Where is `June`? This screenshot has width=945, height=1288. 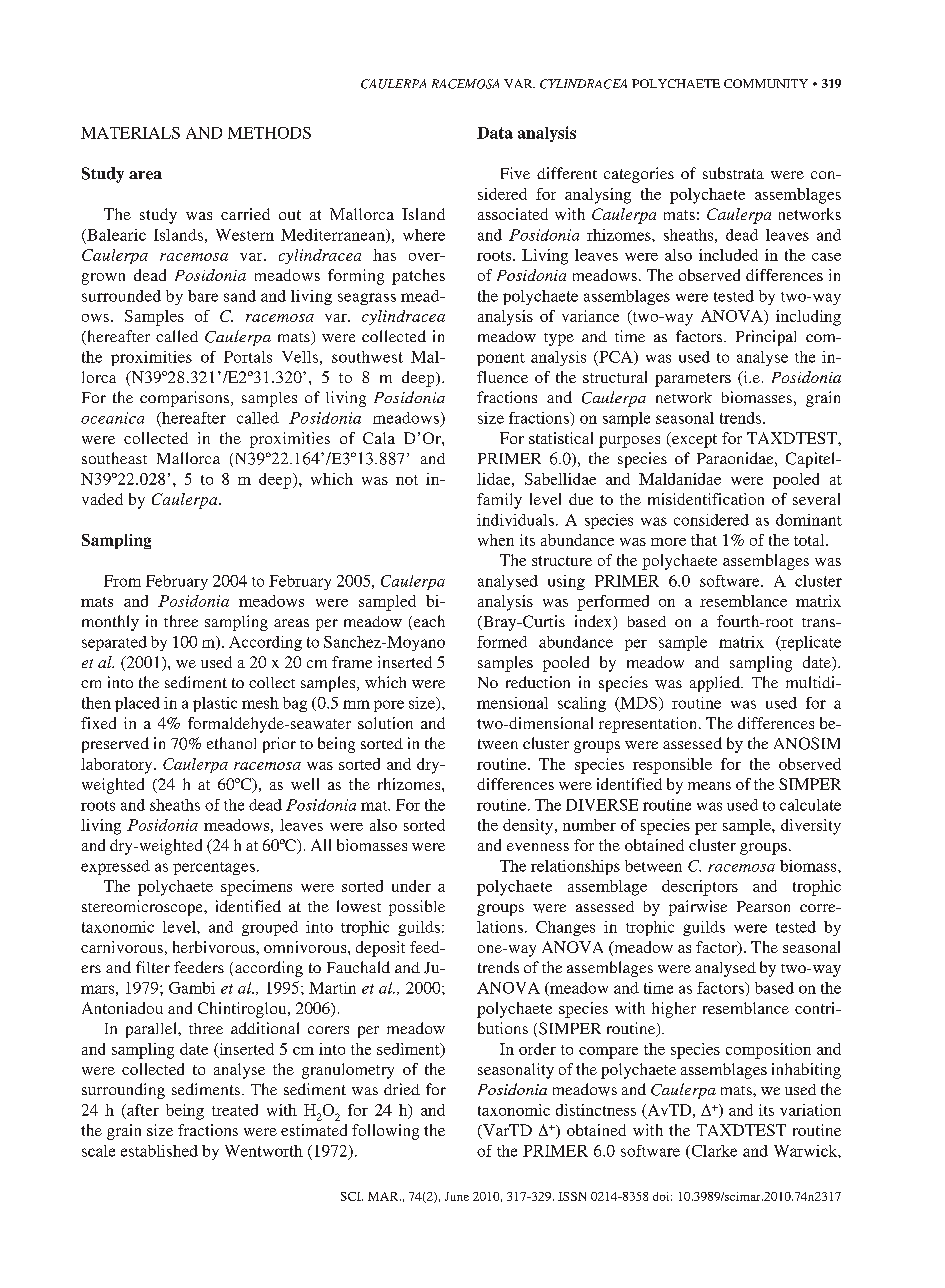 June is located at coordinates (457, 1196).
